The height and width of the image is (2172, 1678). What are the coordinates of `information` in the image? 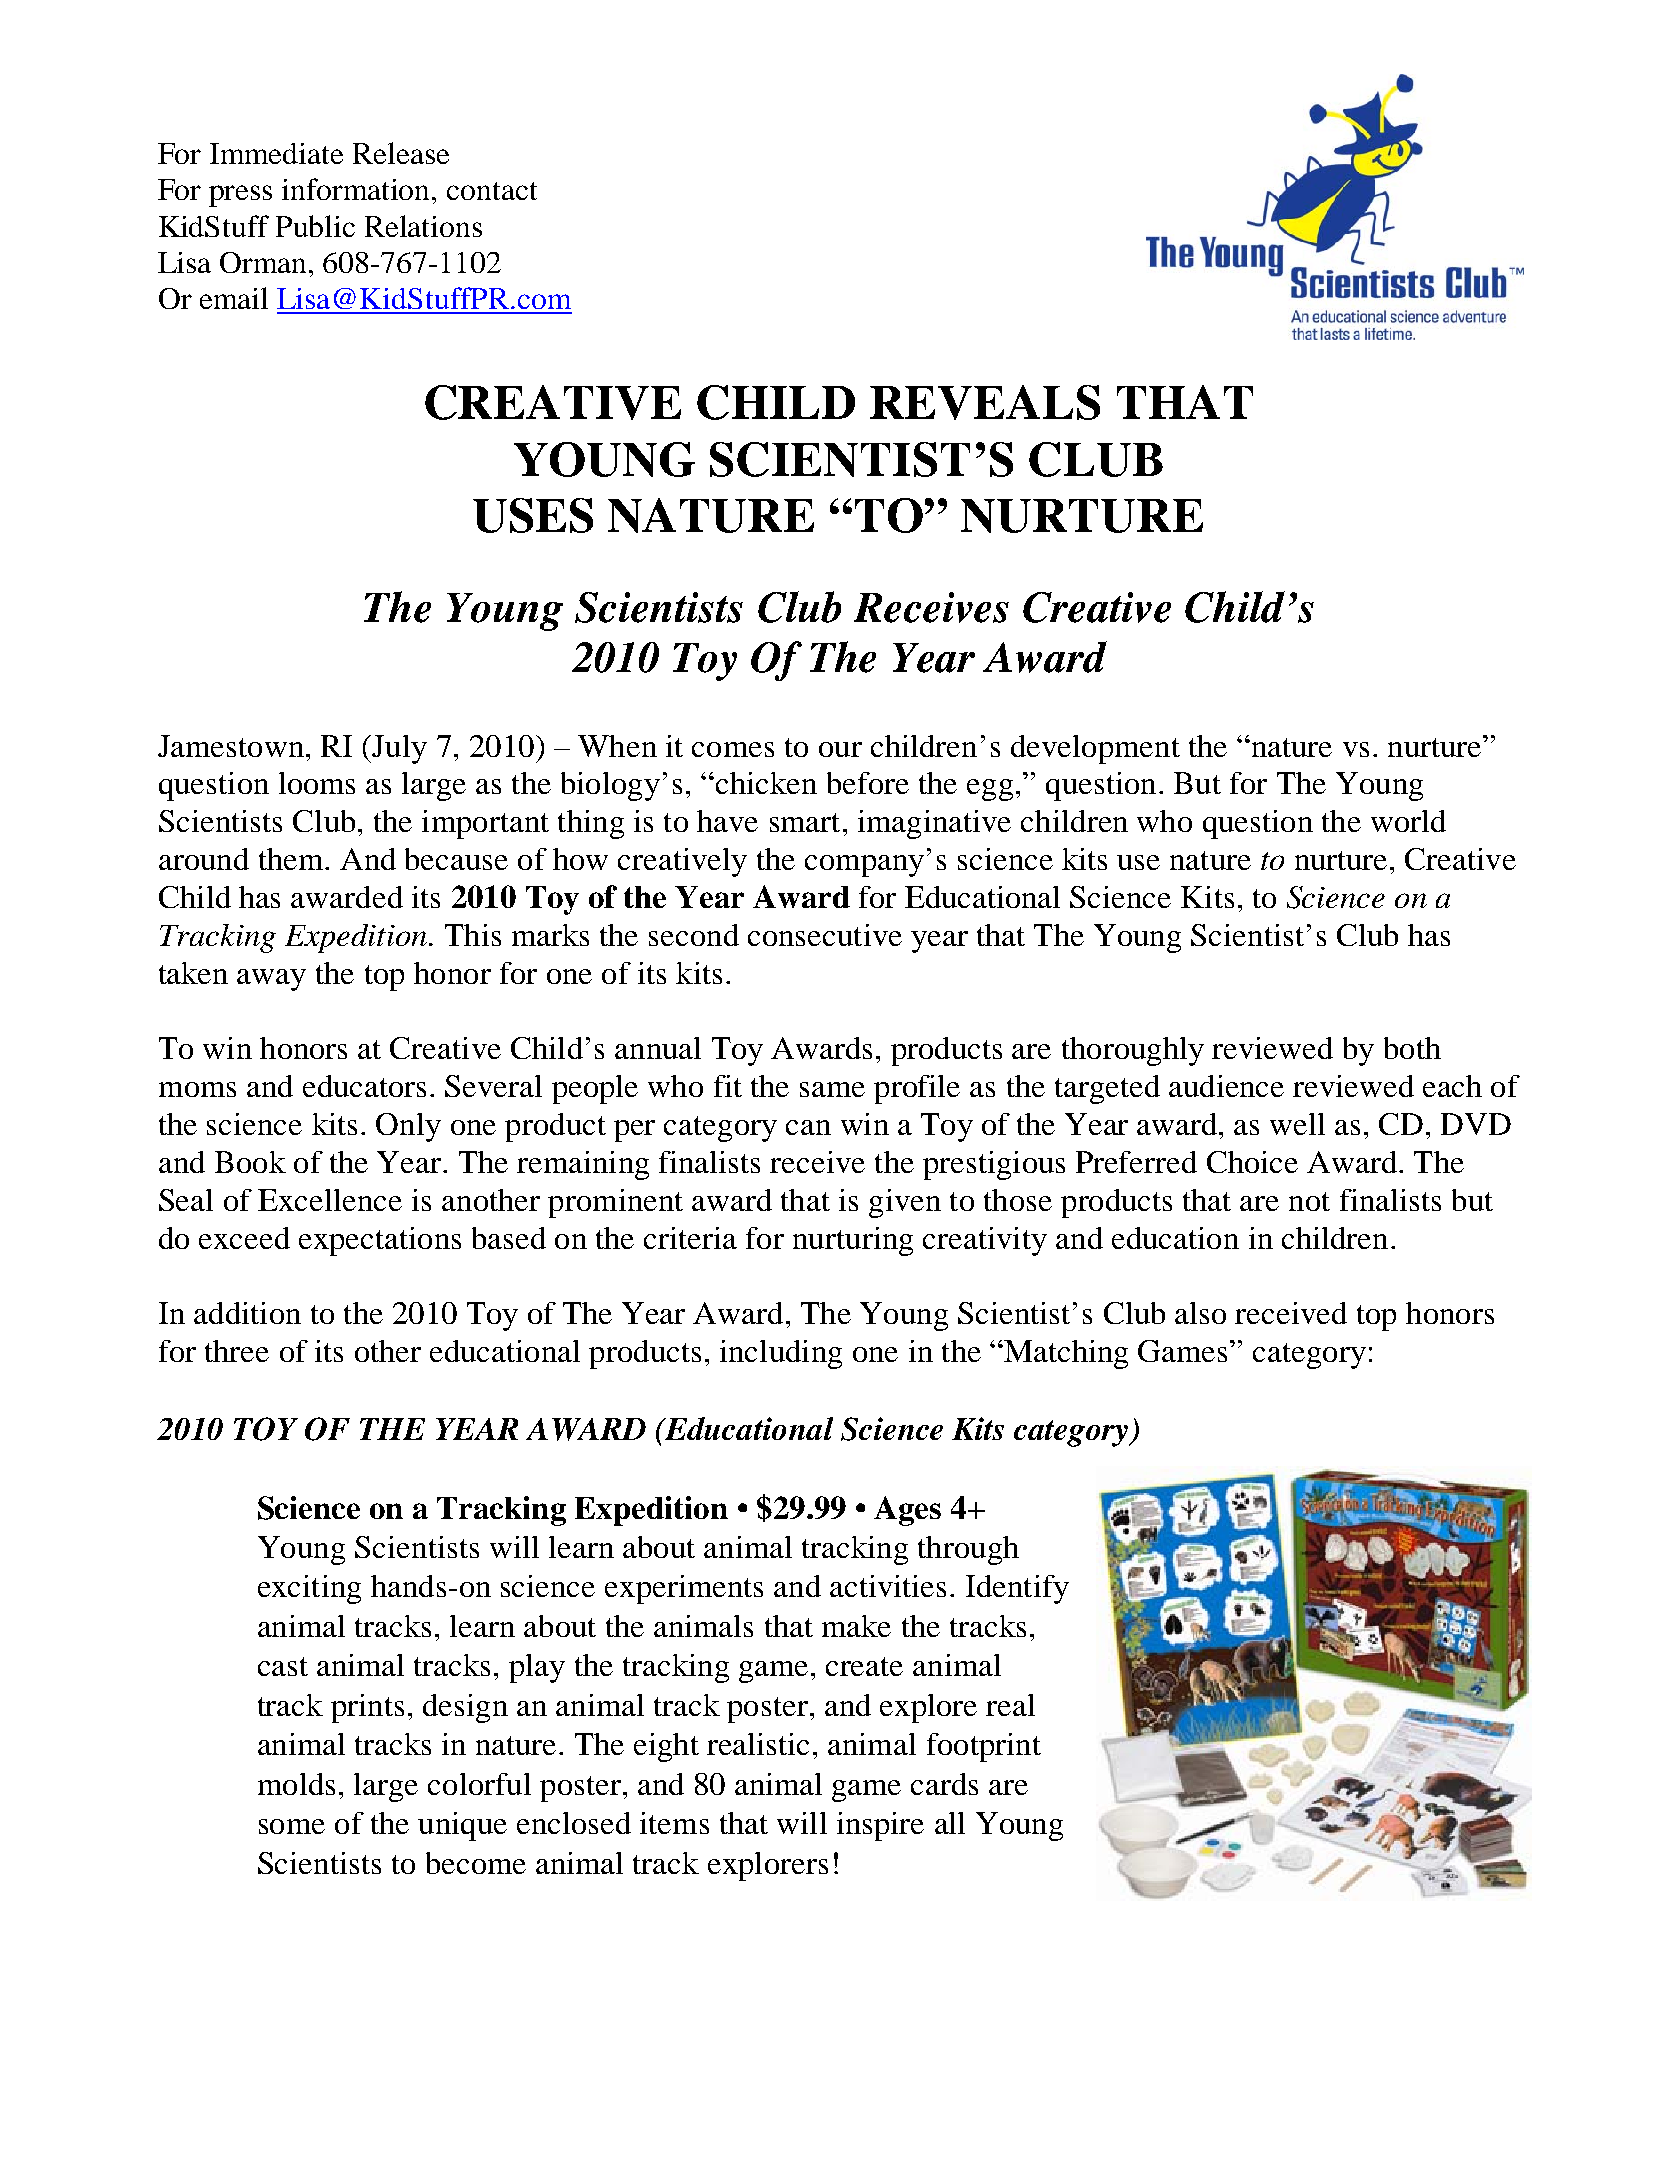 It's located at (357, 189).
